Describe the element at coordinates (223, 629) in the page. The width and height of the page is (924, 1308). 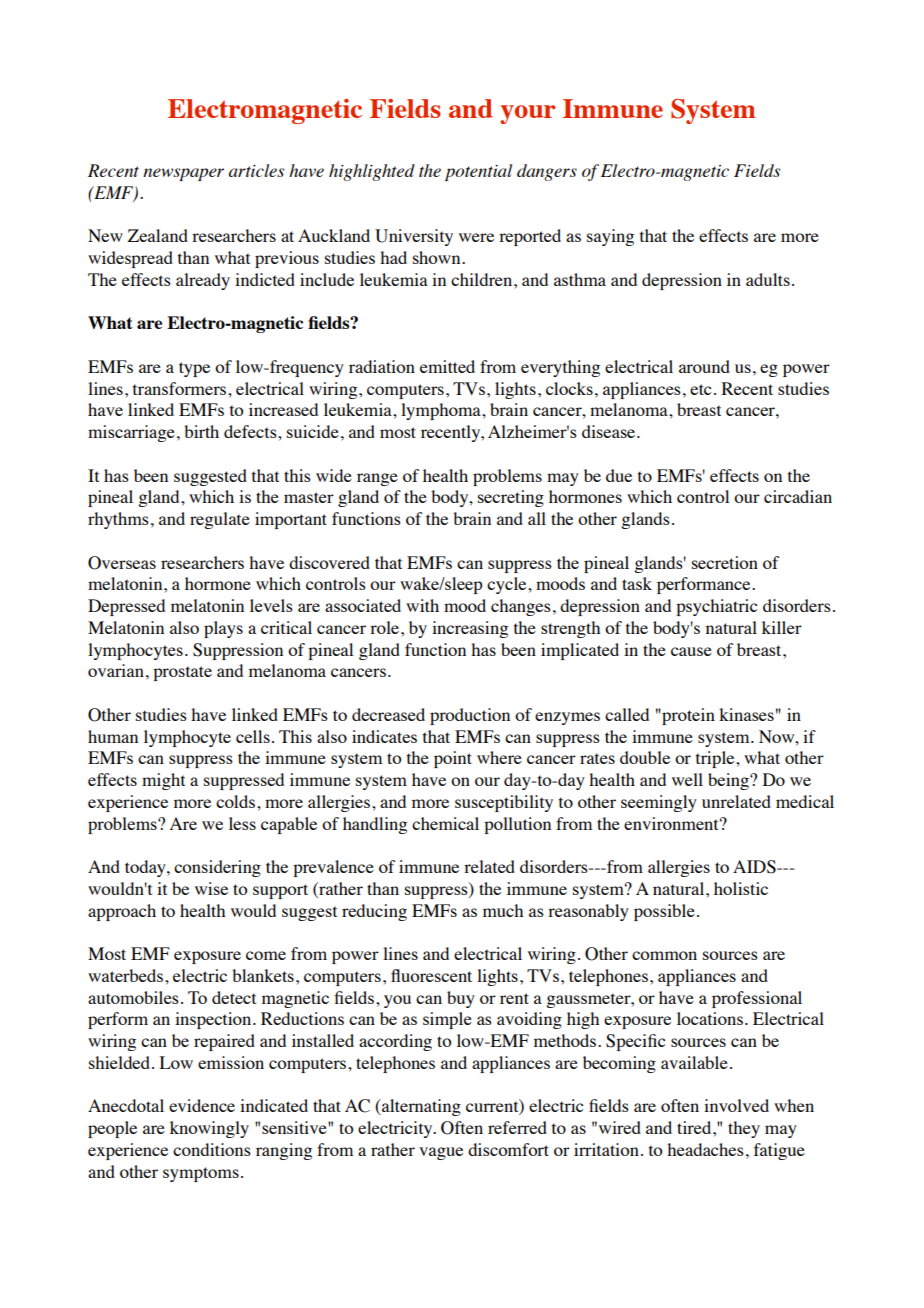
I see `plays` at that location.
